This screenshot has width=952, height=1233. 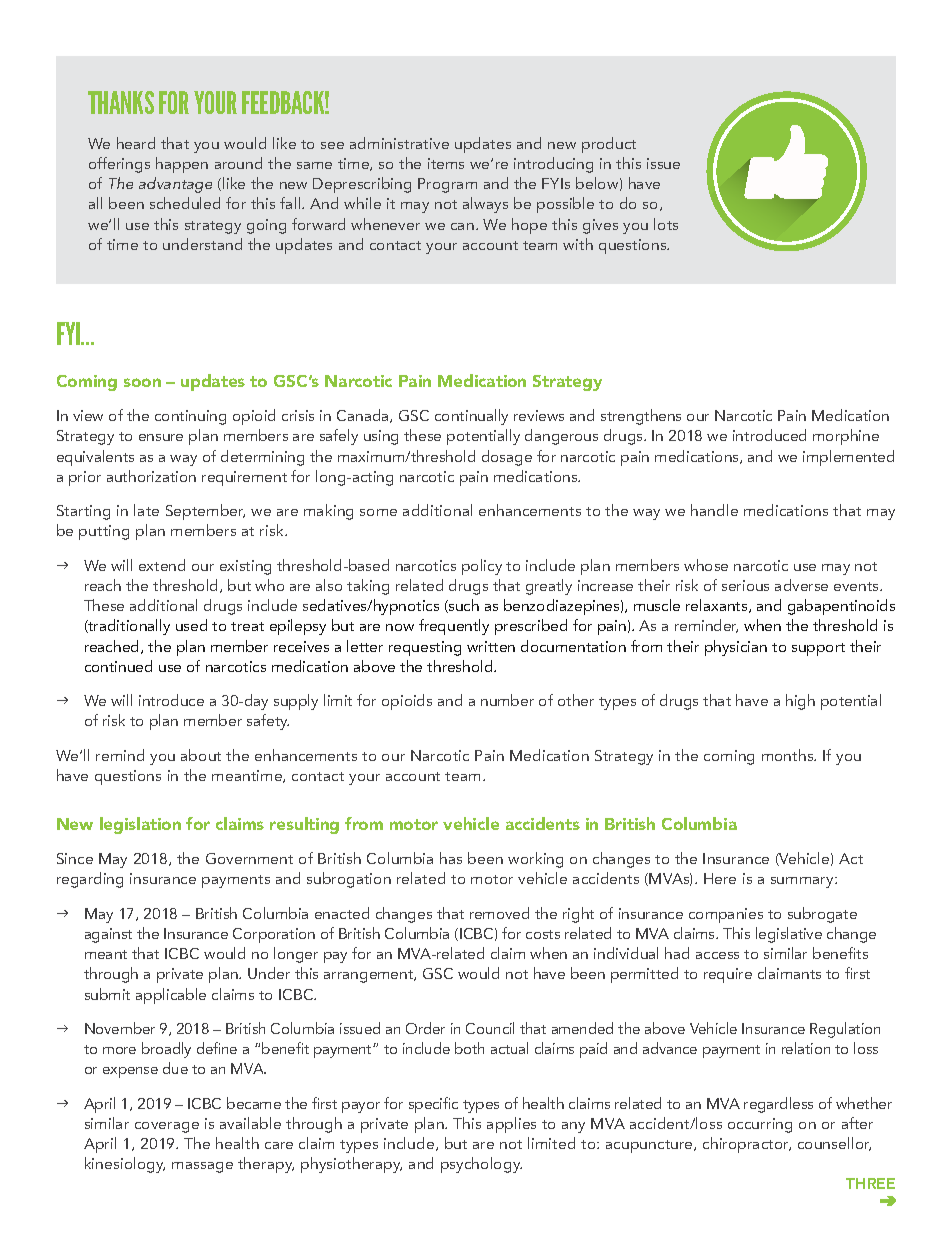 I want to click on written, so click(x=491, y=646).
